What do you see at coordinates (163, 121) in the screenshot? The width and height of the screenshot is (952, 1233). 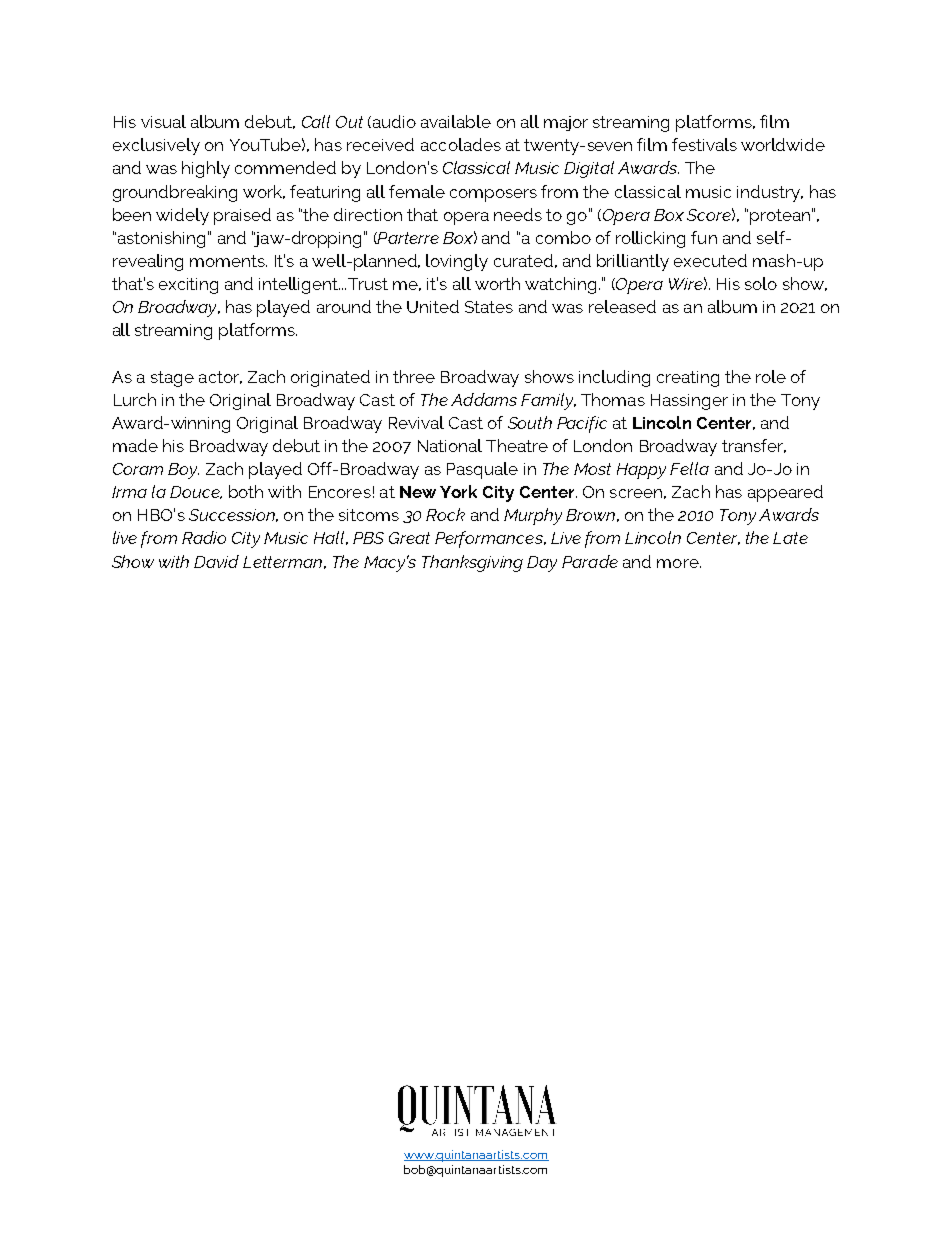 I see `visual` at bounding box center [163, 121].
